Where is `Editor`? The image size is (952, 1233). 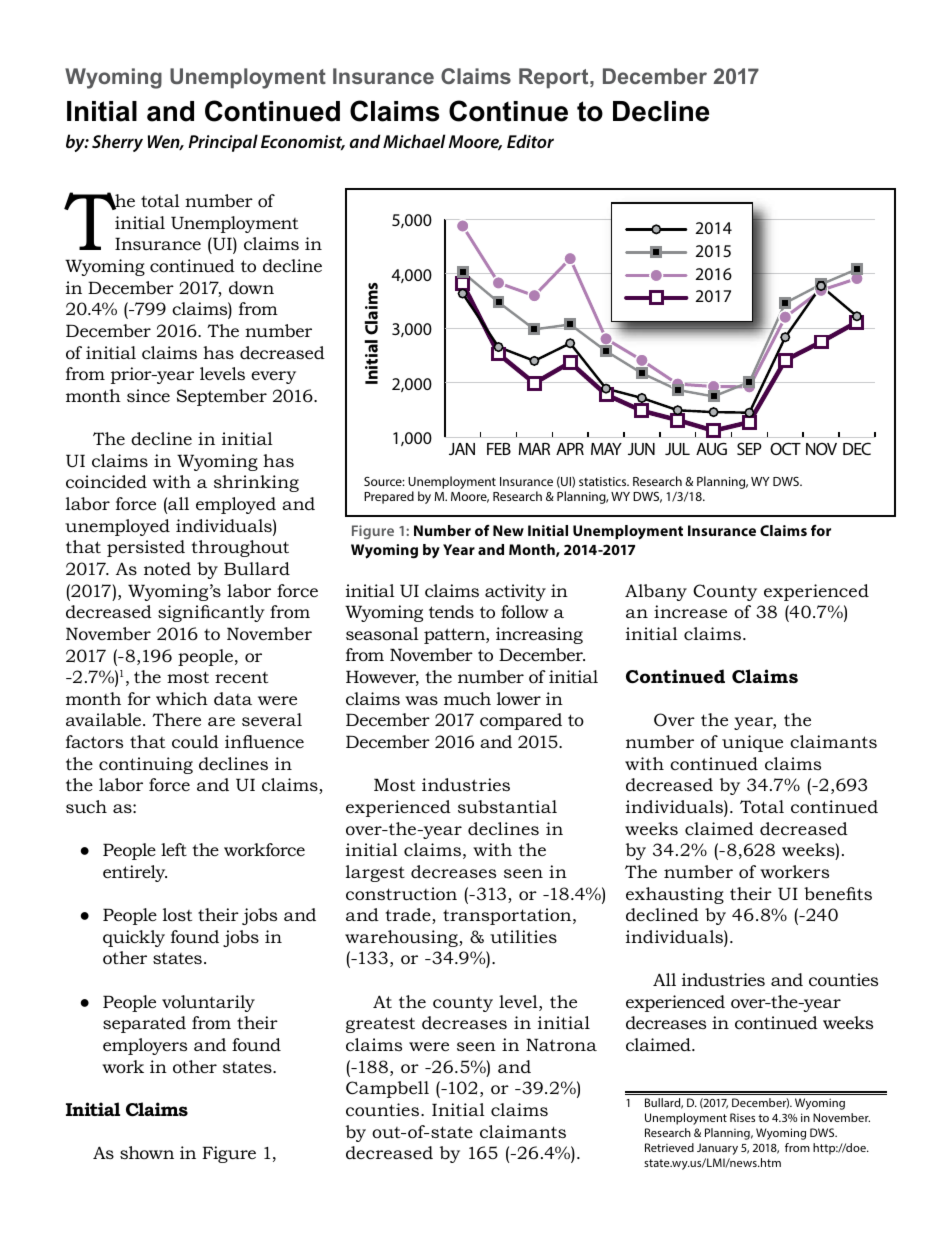
Editor is located at coordinates (530, 141).
